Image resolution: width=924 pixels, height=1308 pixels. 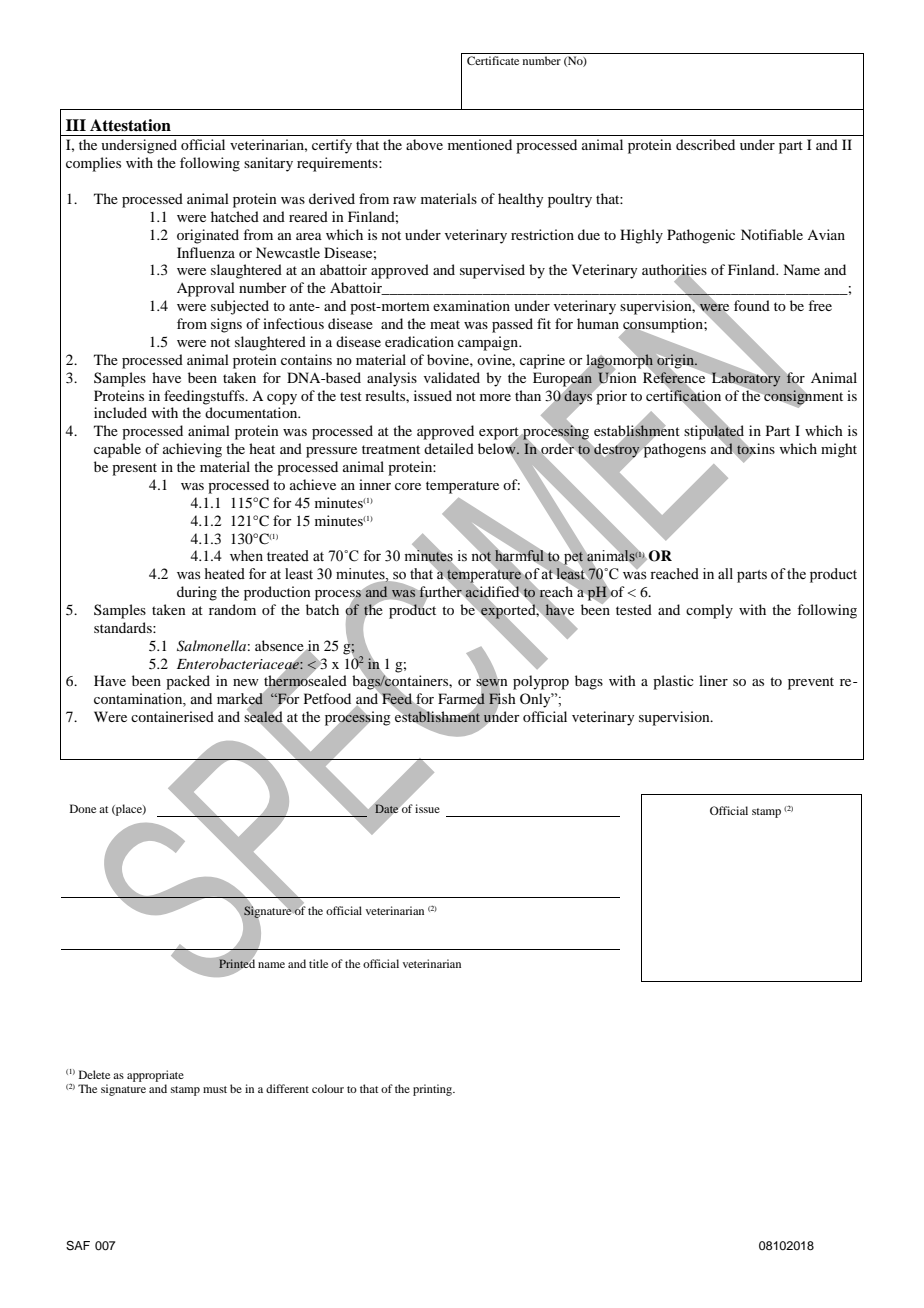 What do you see at coordinates (327, 698) in the image?
I see `Petfood` at bounding box center [327, 698].
